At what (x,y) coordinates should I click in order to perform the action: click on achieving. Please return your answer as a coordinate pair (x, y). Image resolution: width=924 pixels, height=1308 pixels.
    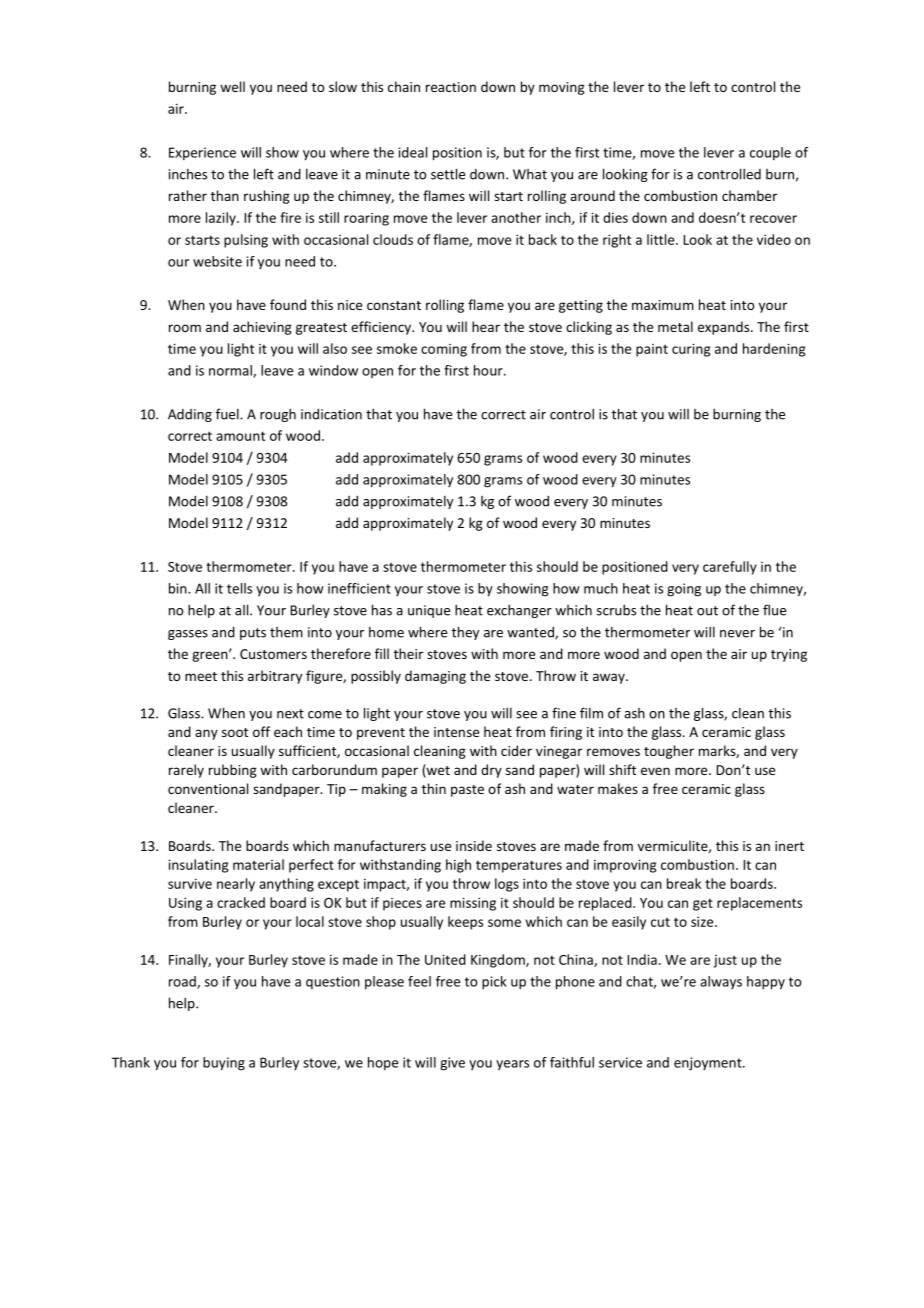
    Looking at the image, I should click on (262, 328).
